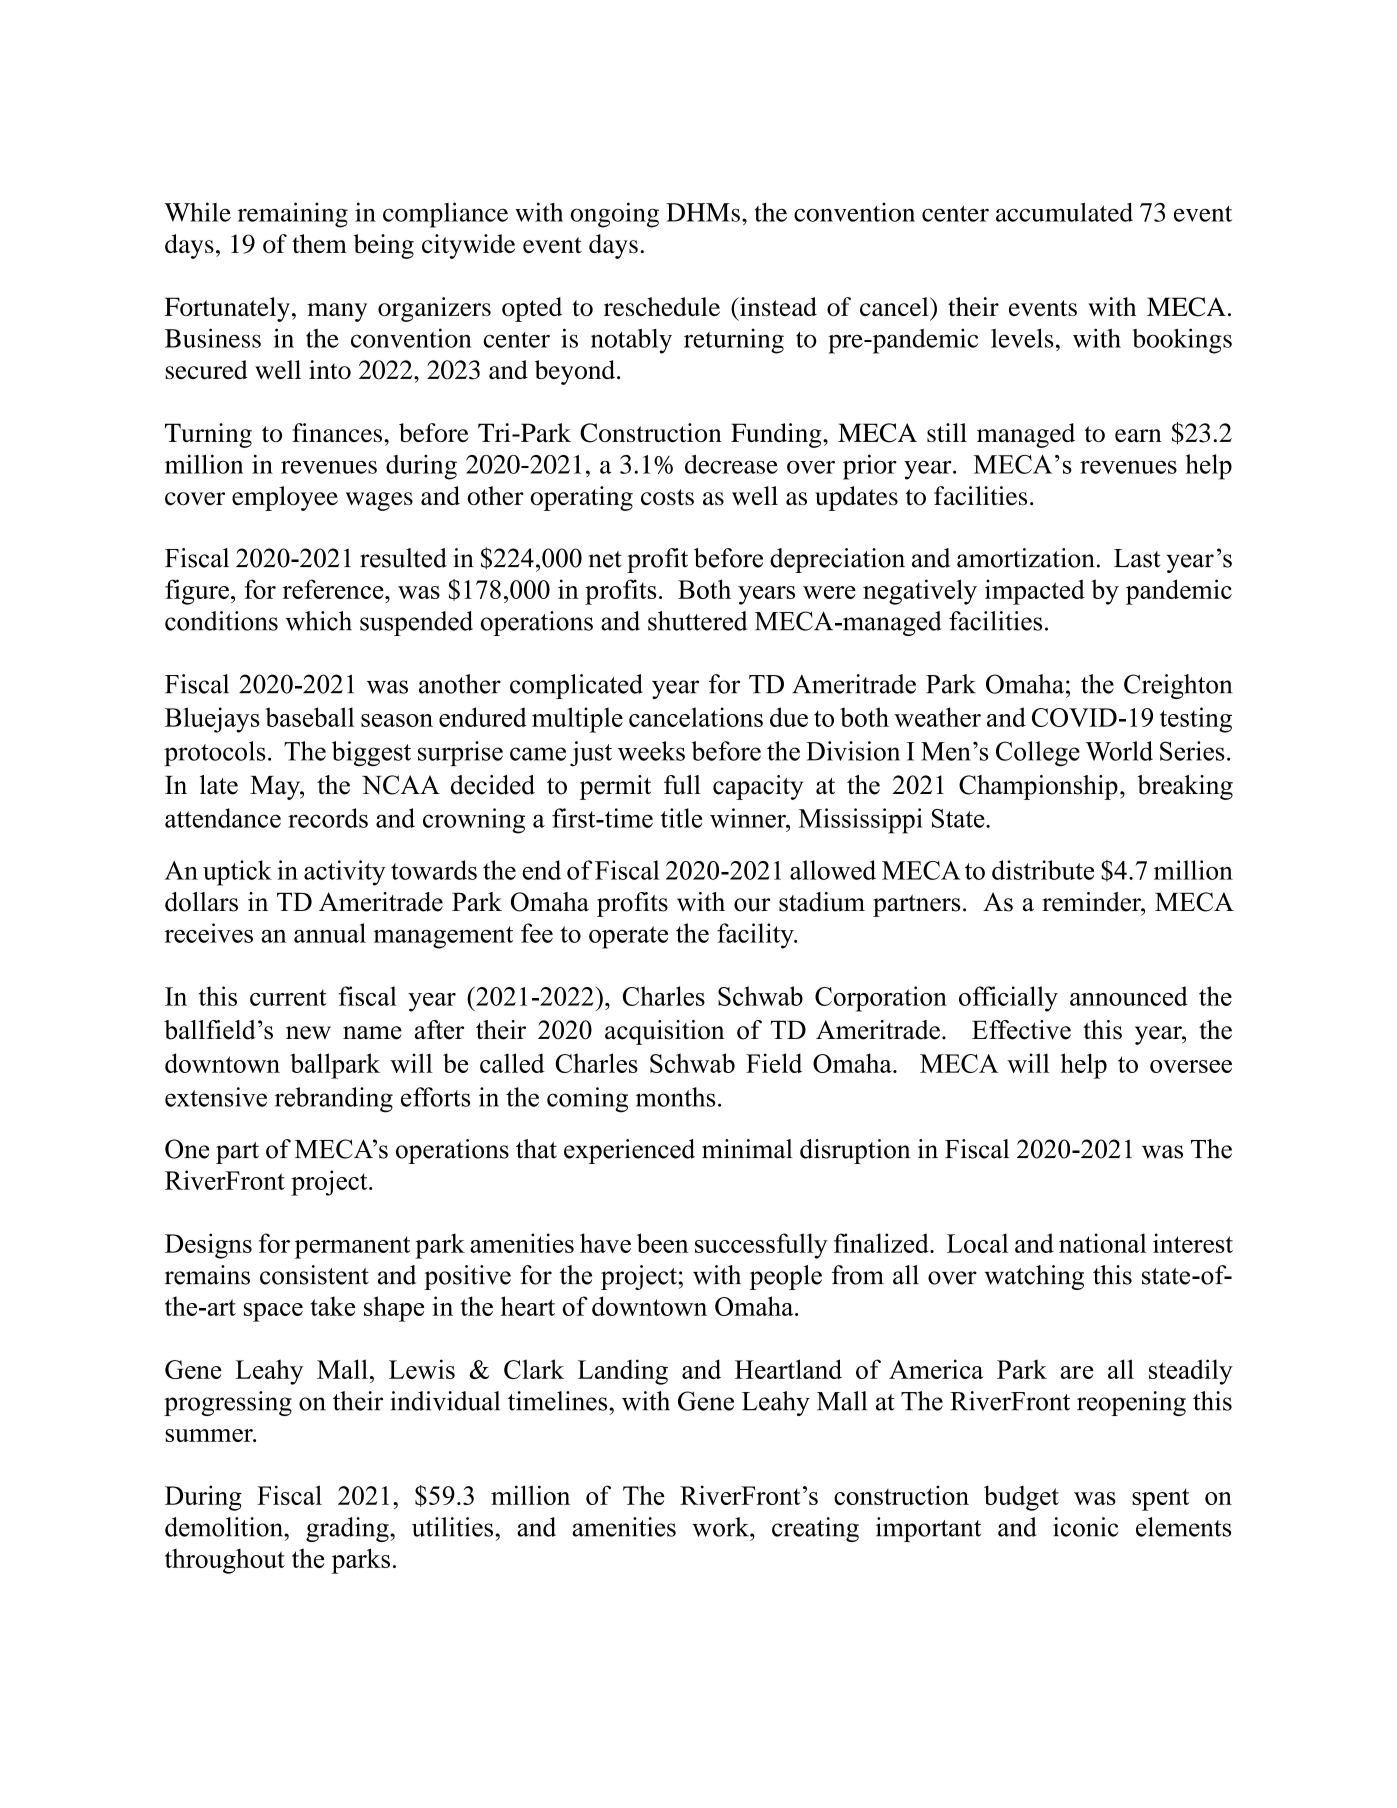  Describe the element at coordinates (1085, 1527) in the screenshot. I see `iconic` at that location.
